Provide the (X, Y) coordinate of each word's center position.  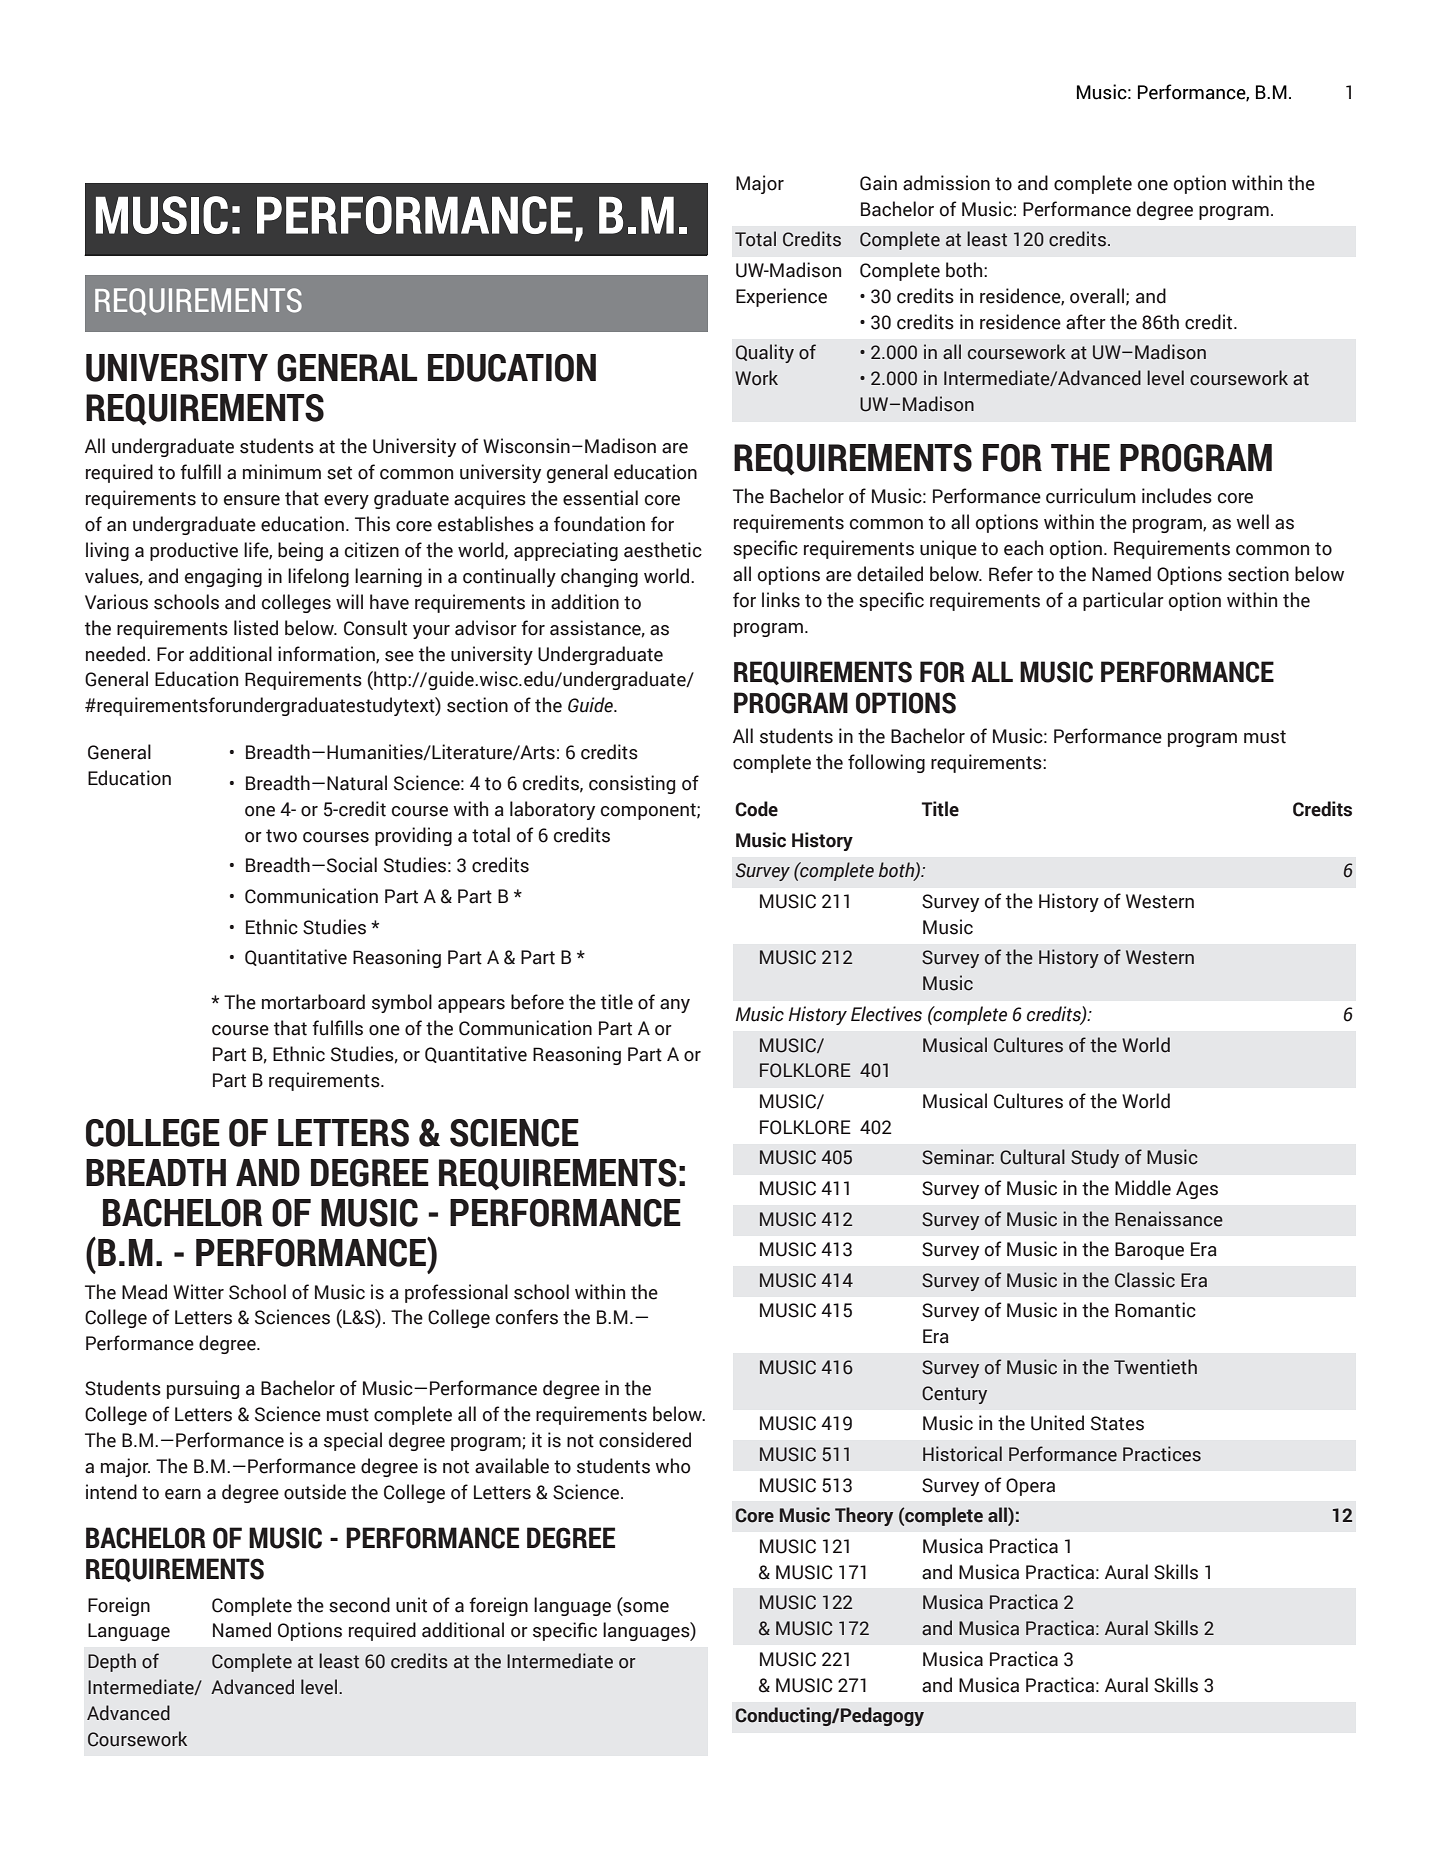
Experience (781, 297)
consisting (632, 784)
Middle (1143, 1188)
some (645, 1606)
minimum (282, 472)
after (1086, 322)
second (359, 1605)
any (675, 1006)
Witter (198, 1292)
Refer (1011, 574)
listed (256, 628)
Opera (1030, 1487)
